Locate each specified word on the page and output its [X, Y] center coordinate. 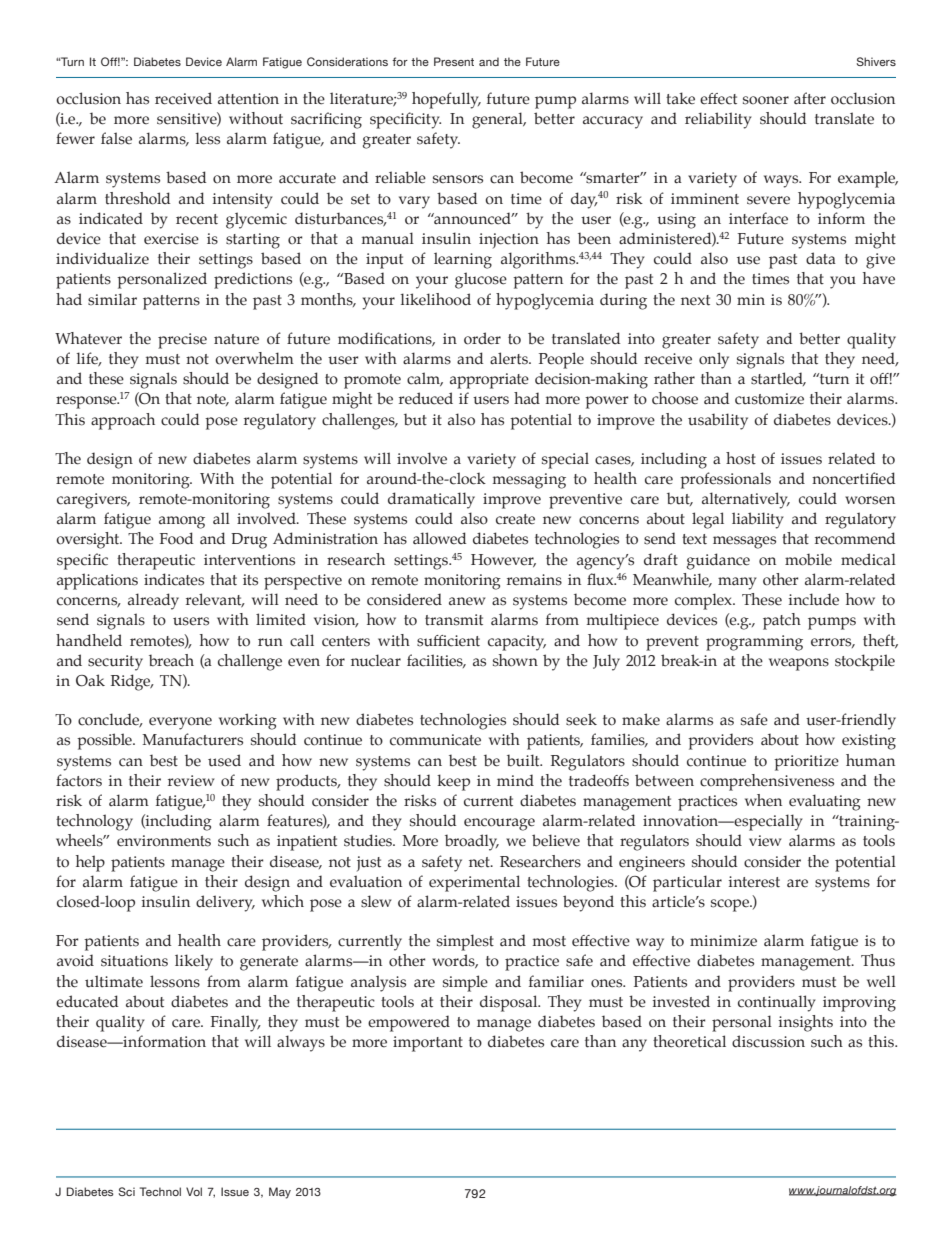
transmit [454, 620]
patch [782, 621]
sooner [766, 100]
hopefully [446, 100]
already [153, 601]
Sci [127, 1191]
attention [248, 99]
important [428, 1044]
